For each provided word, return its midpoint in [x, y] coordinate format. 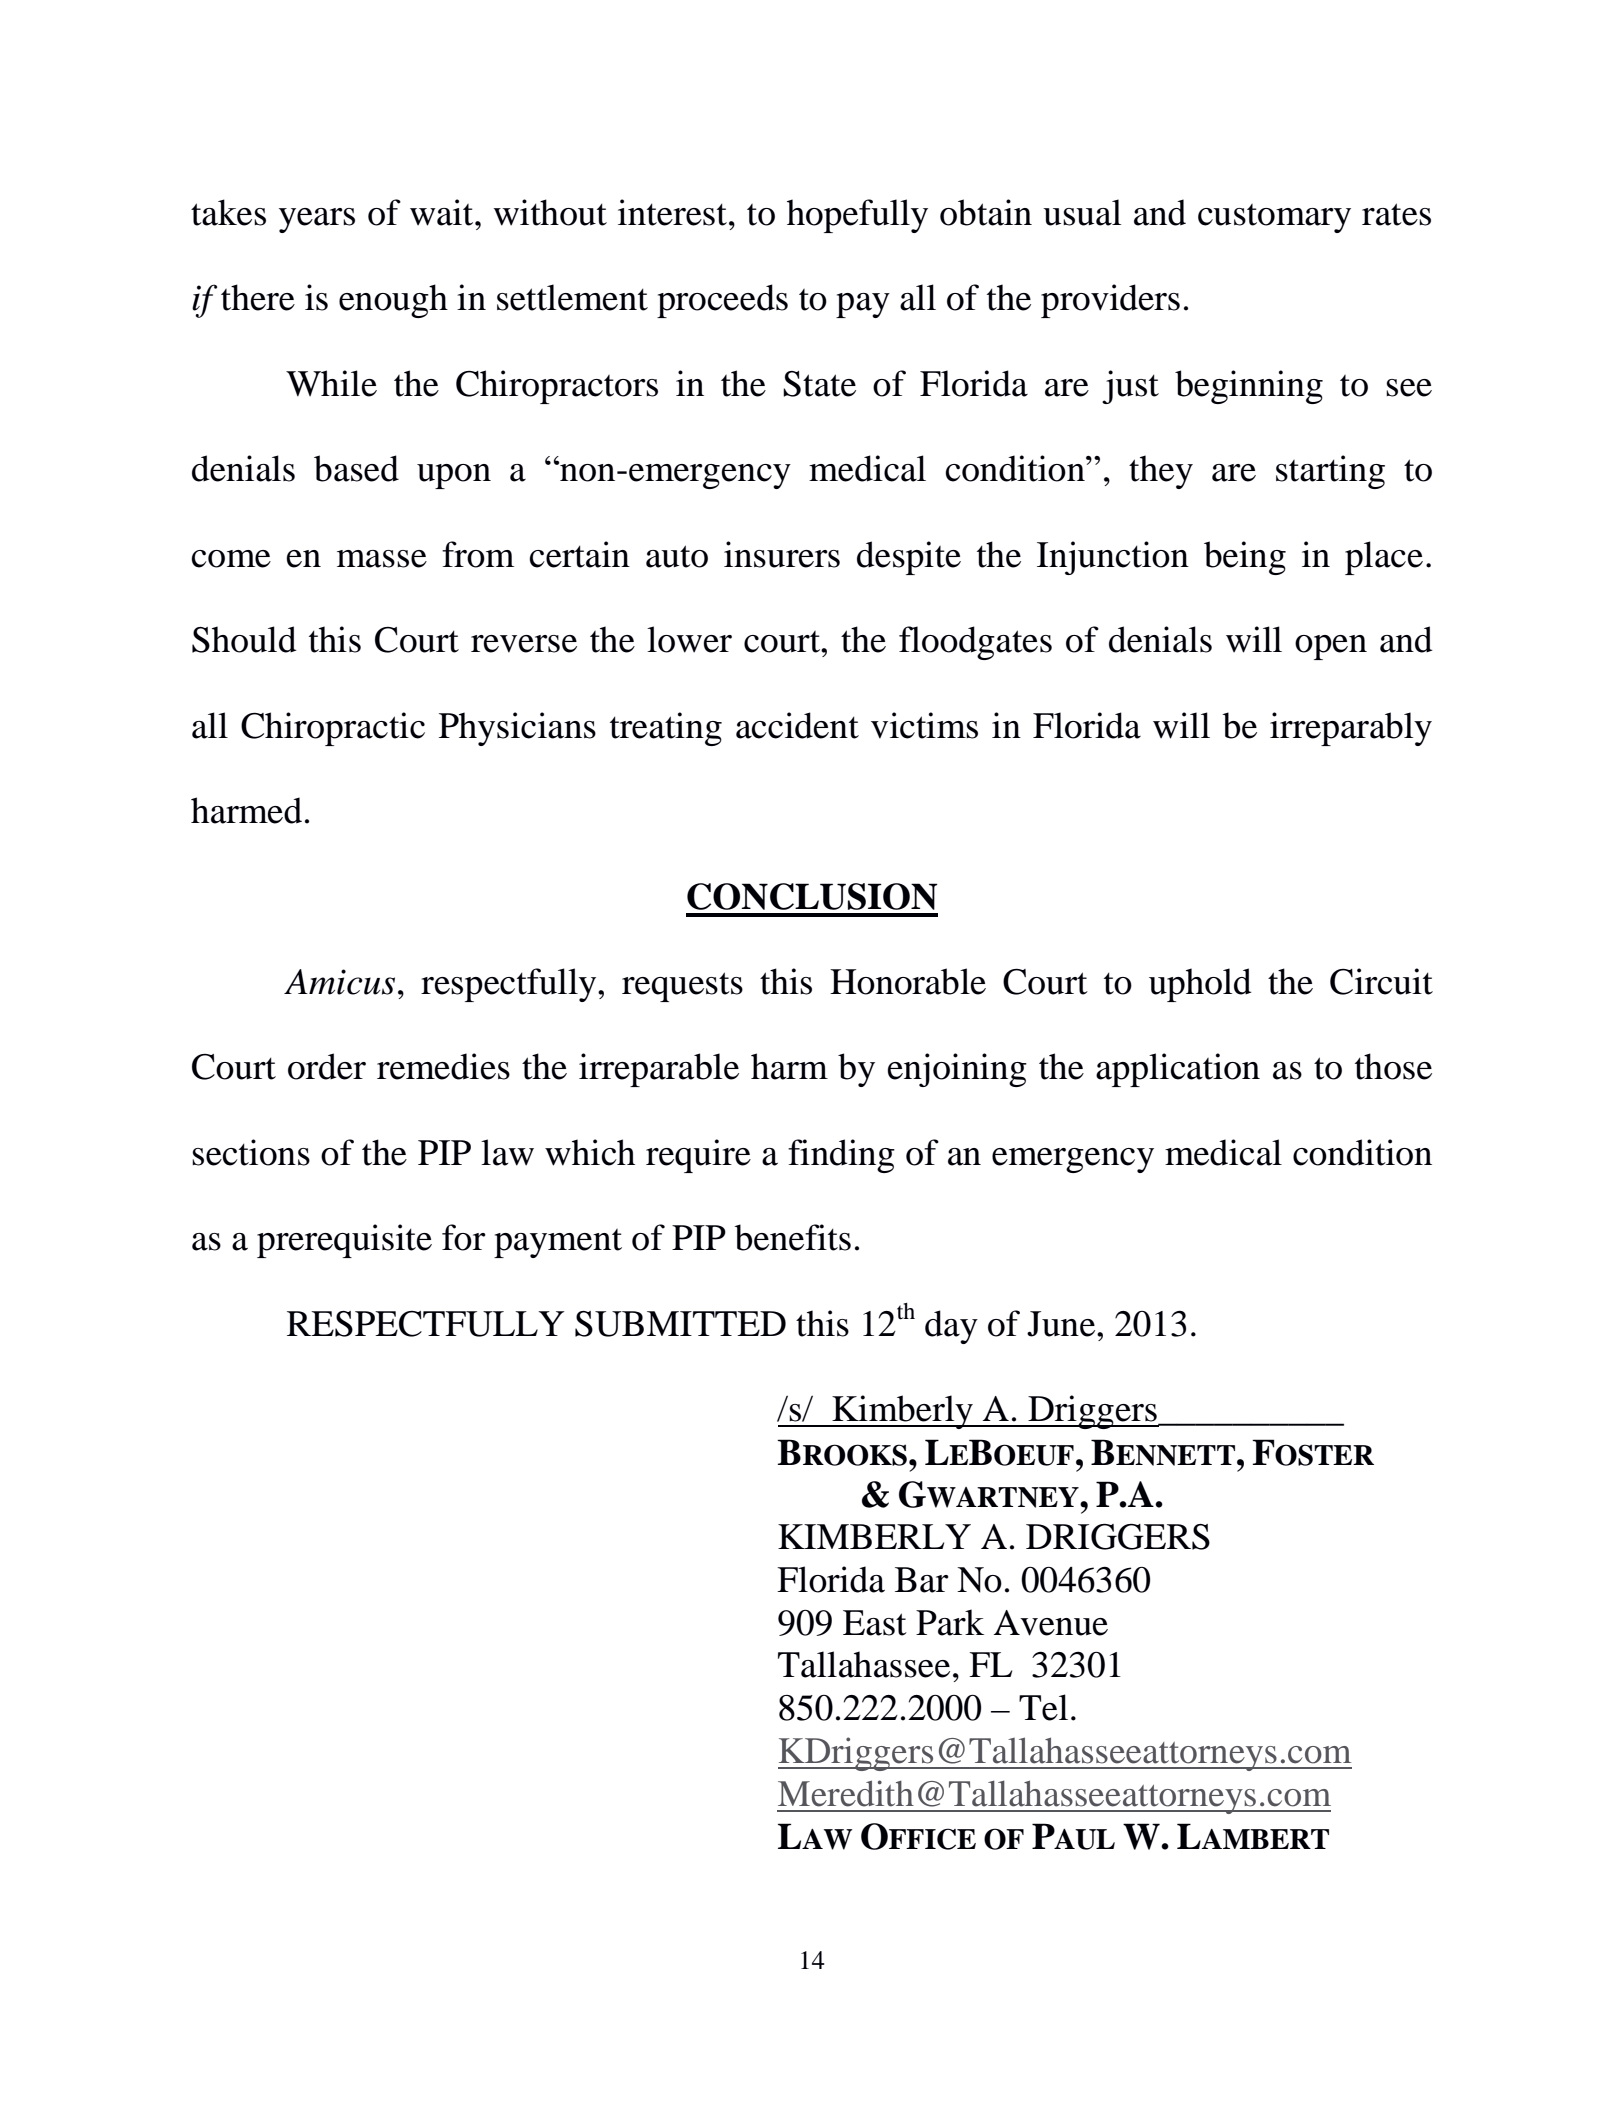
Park [950, 1622]
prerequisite [344, 1241]
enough [393, 301]
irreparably [1351, 729]
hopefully [857, 216]
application [1178, 1070]
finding [841, 1156]
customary [1274, 218]
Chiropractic [333, 729]
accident [797, 725]
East [875, 1623]
